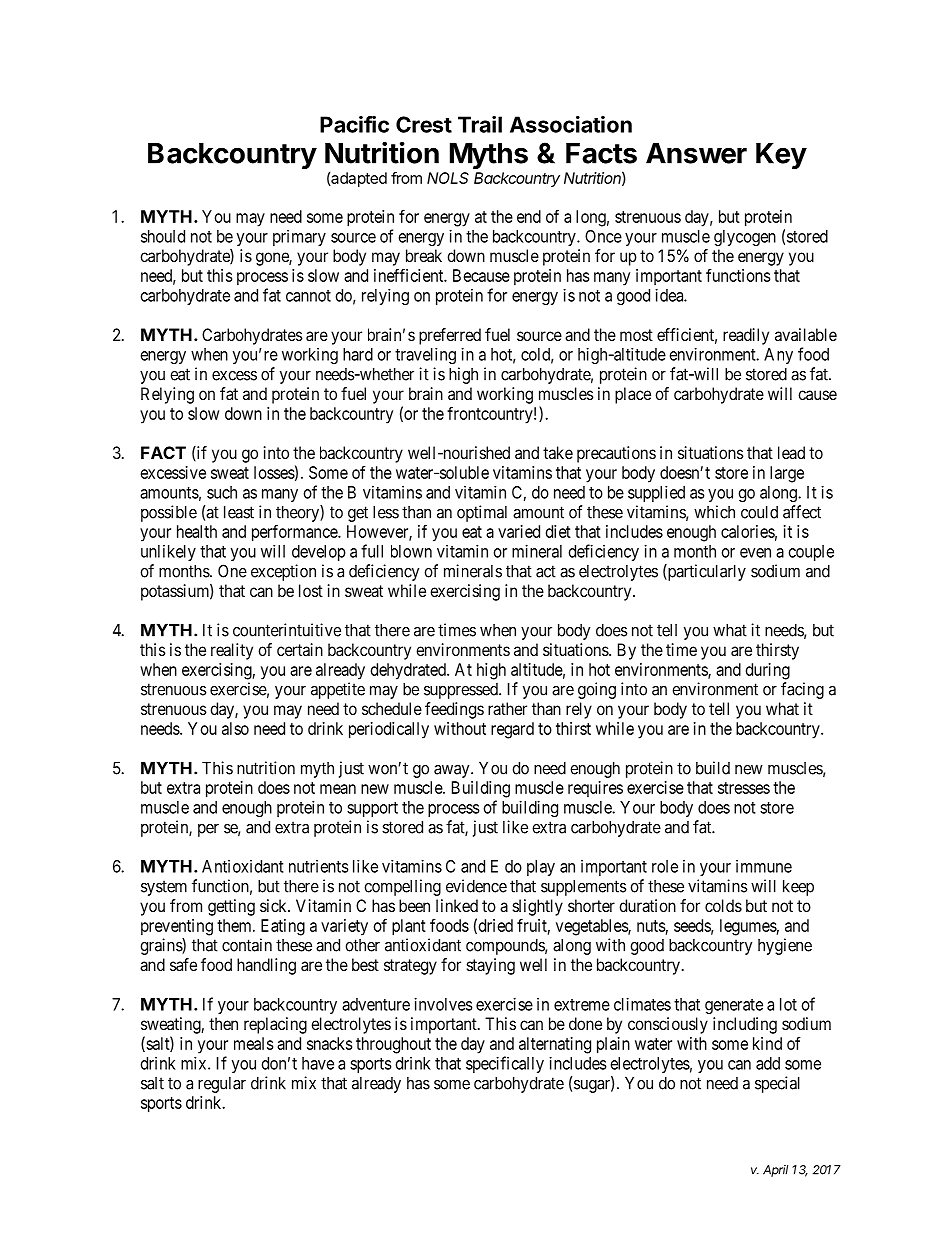  I want to click on April, so click(775, 1171).
